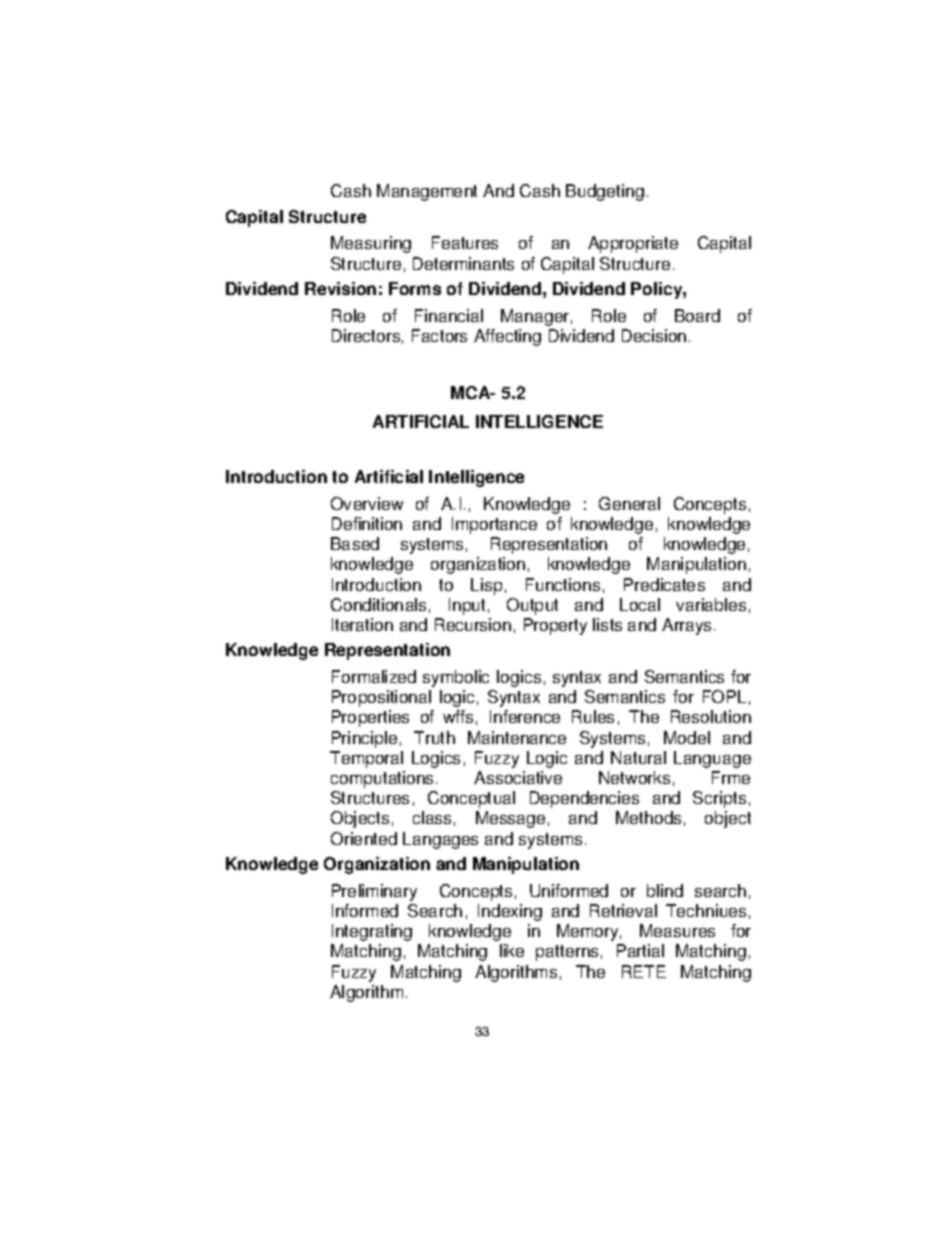 This document has height=1233, width=952. What do you see at coordinates (654, 335) in the document?
I see `Decision` at bounding box center [654, 335].
